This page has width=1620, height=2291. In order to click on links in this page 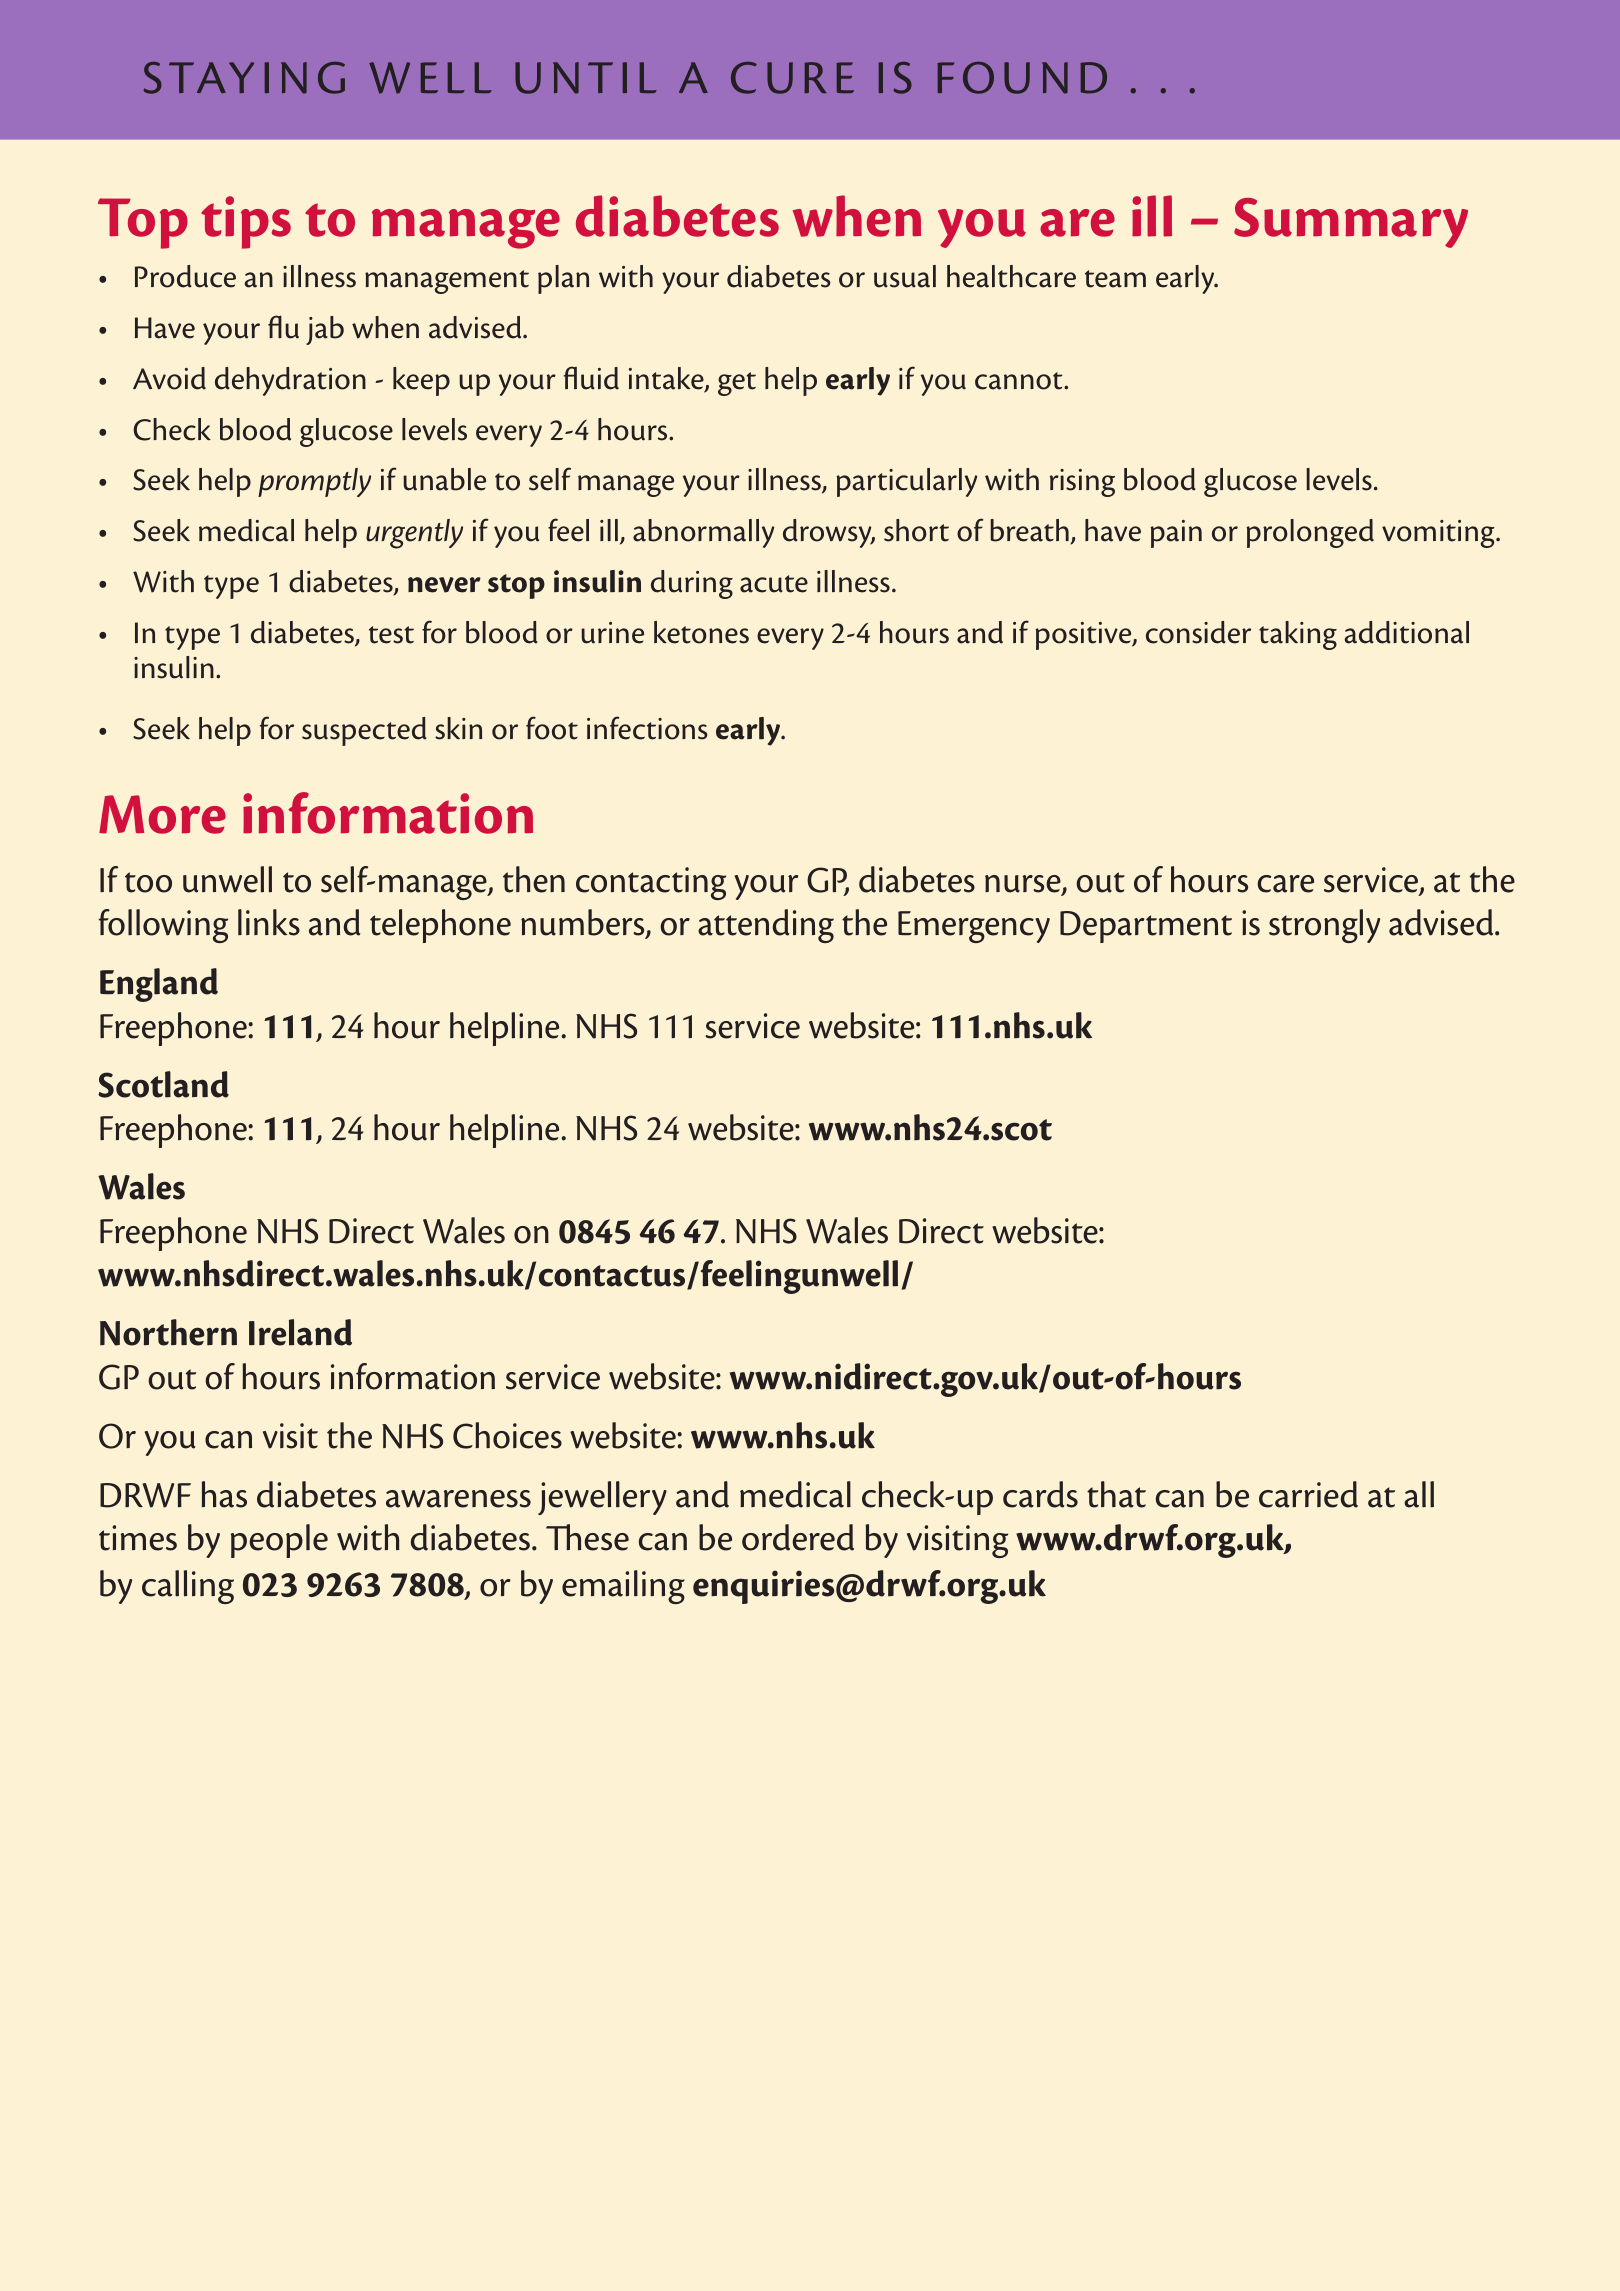, I will do `click(269, 922)`.
